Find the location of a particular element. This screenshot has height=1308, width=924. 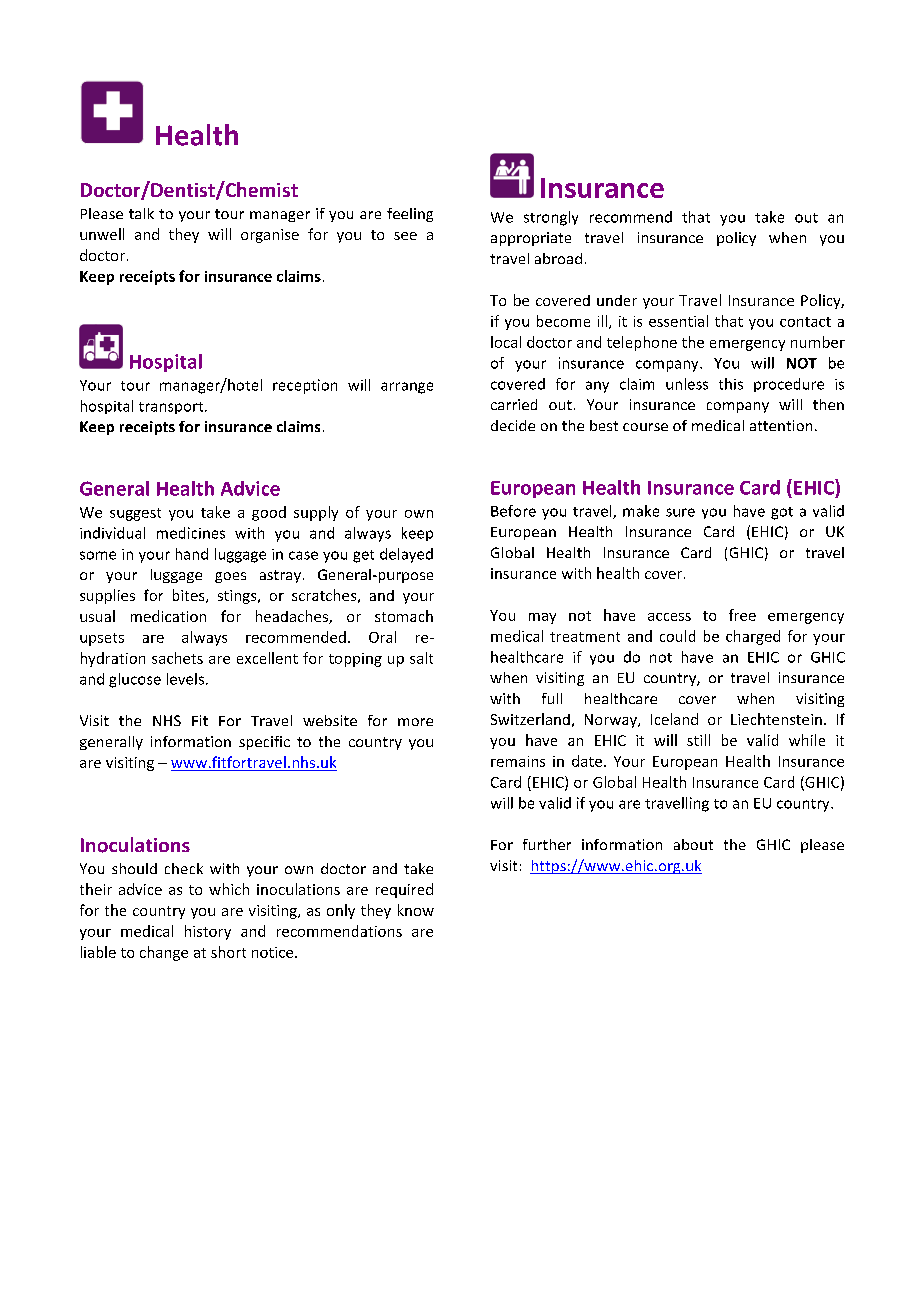

know is located at coordinates (416, 910).
